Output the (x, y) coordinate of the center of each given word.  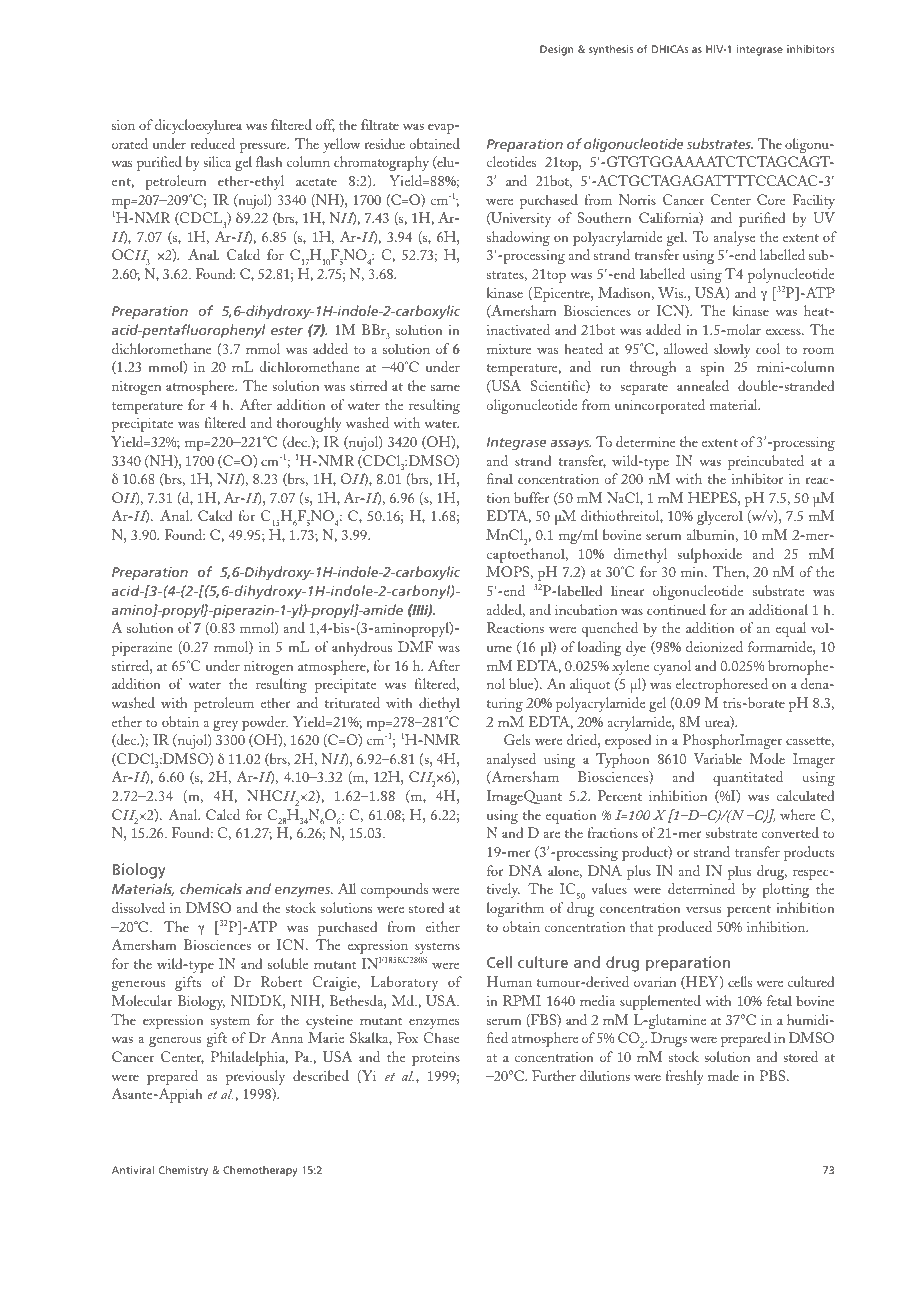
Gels (517, 739)
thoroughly (309, 424)
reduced (212, 143)
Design (557, 50)
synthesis (611, 50)
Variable (718, 758)
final (500, 478)
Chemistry (183, 1171)
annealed (703, 385)
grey (225, 725)
